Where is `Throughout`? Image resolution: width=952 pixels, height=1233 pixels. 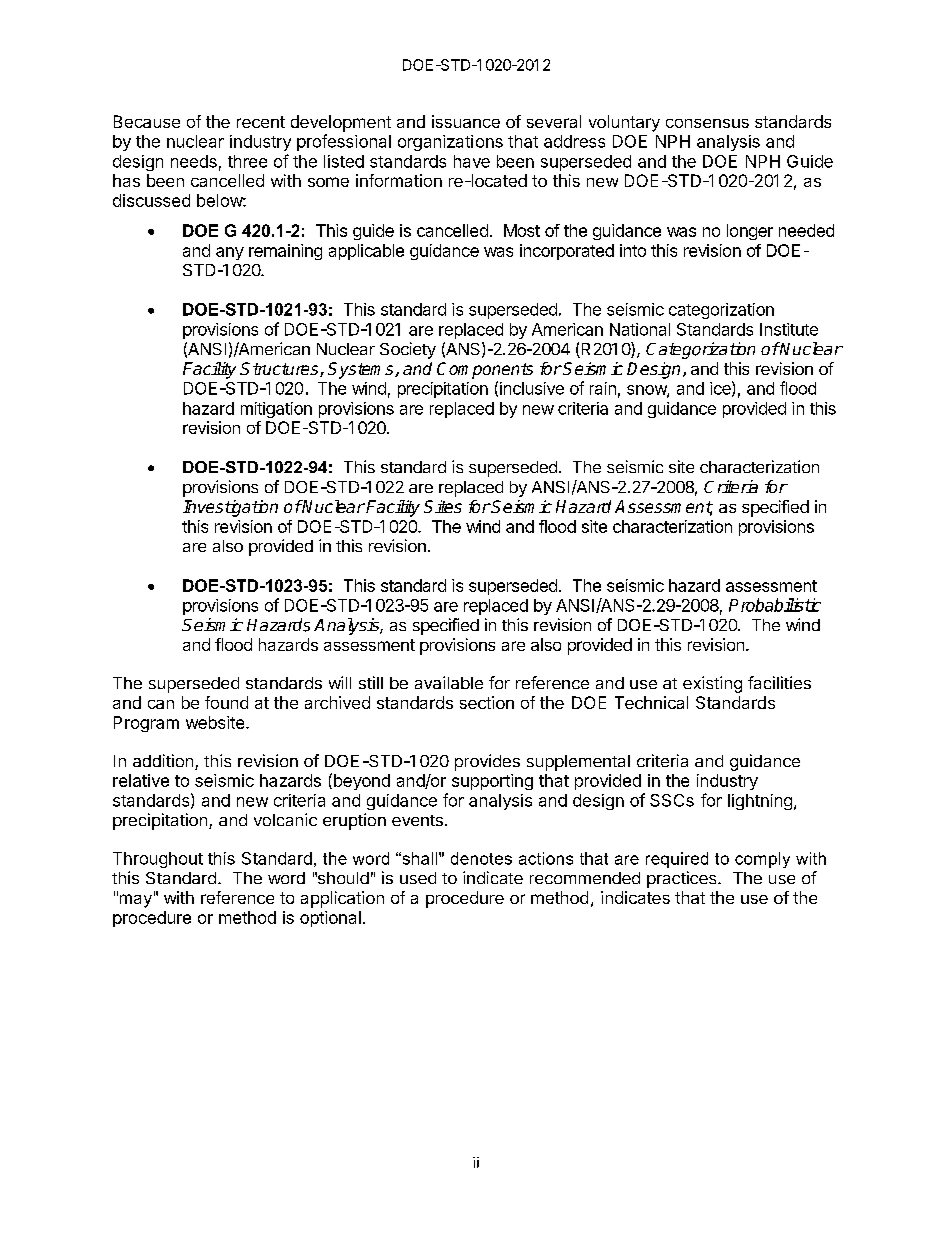 Throughout is located at coordinates (158, 860).
